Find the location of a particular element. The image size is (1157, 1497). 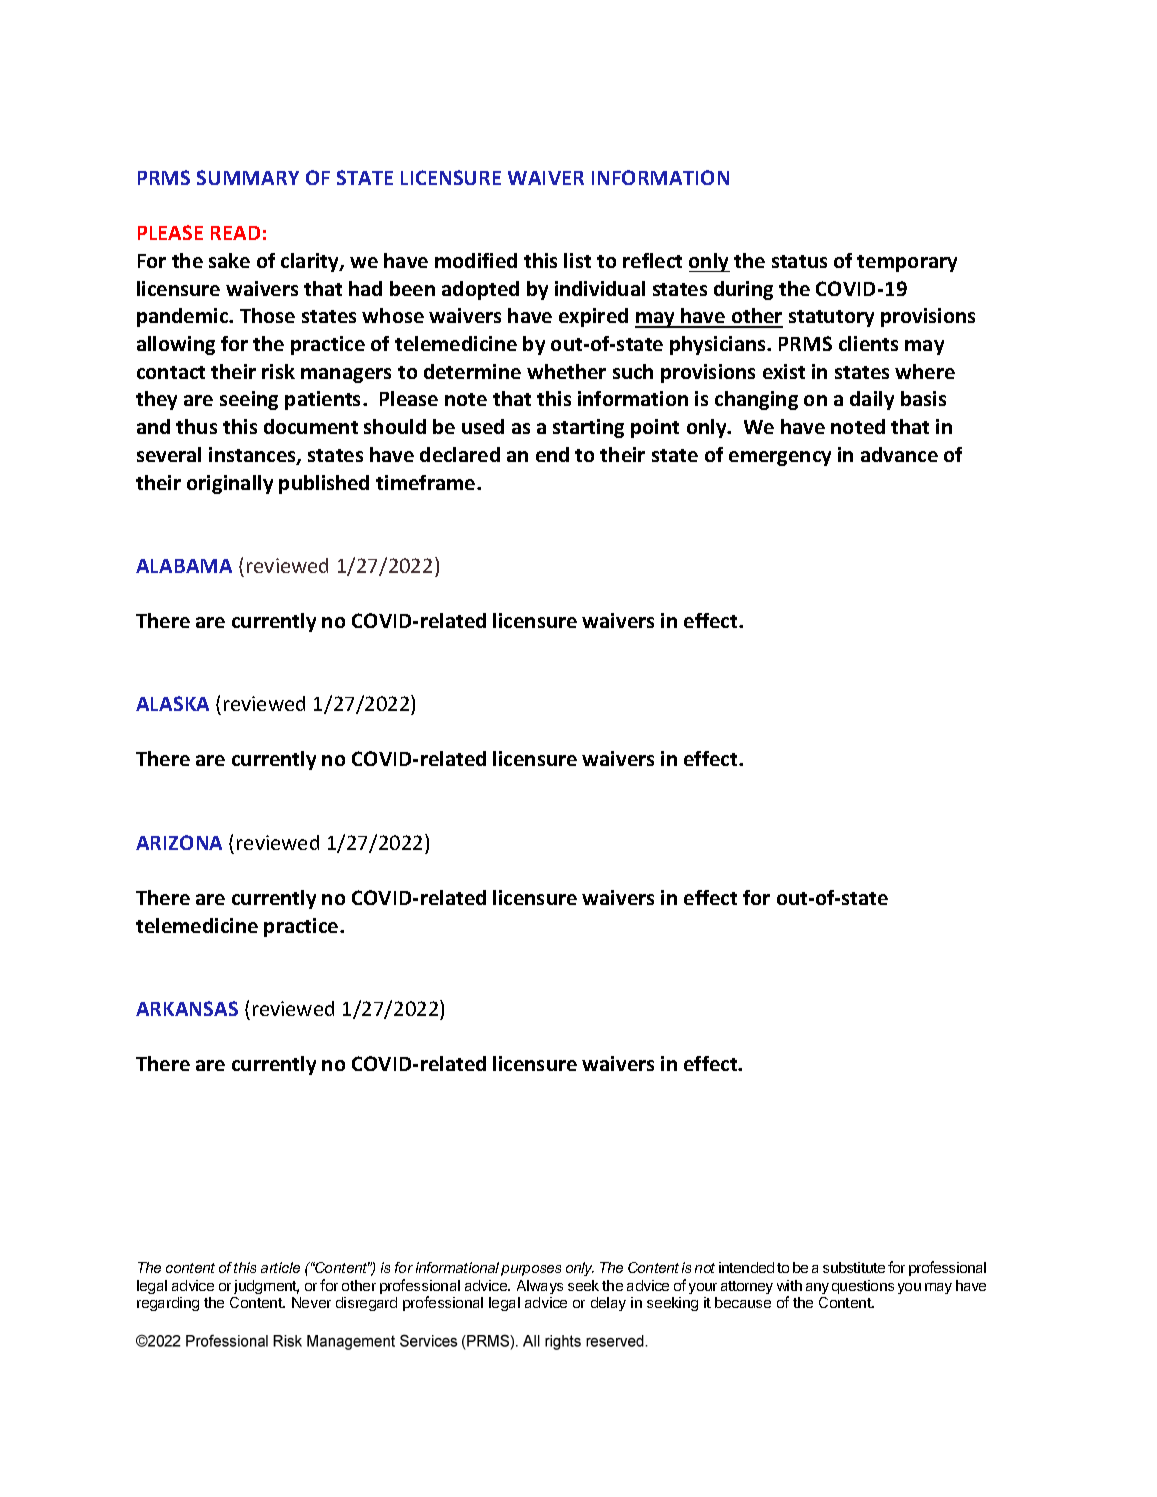

READ is located at coordinates (235, 233).
